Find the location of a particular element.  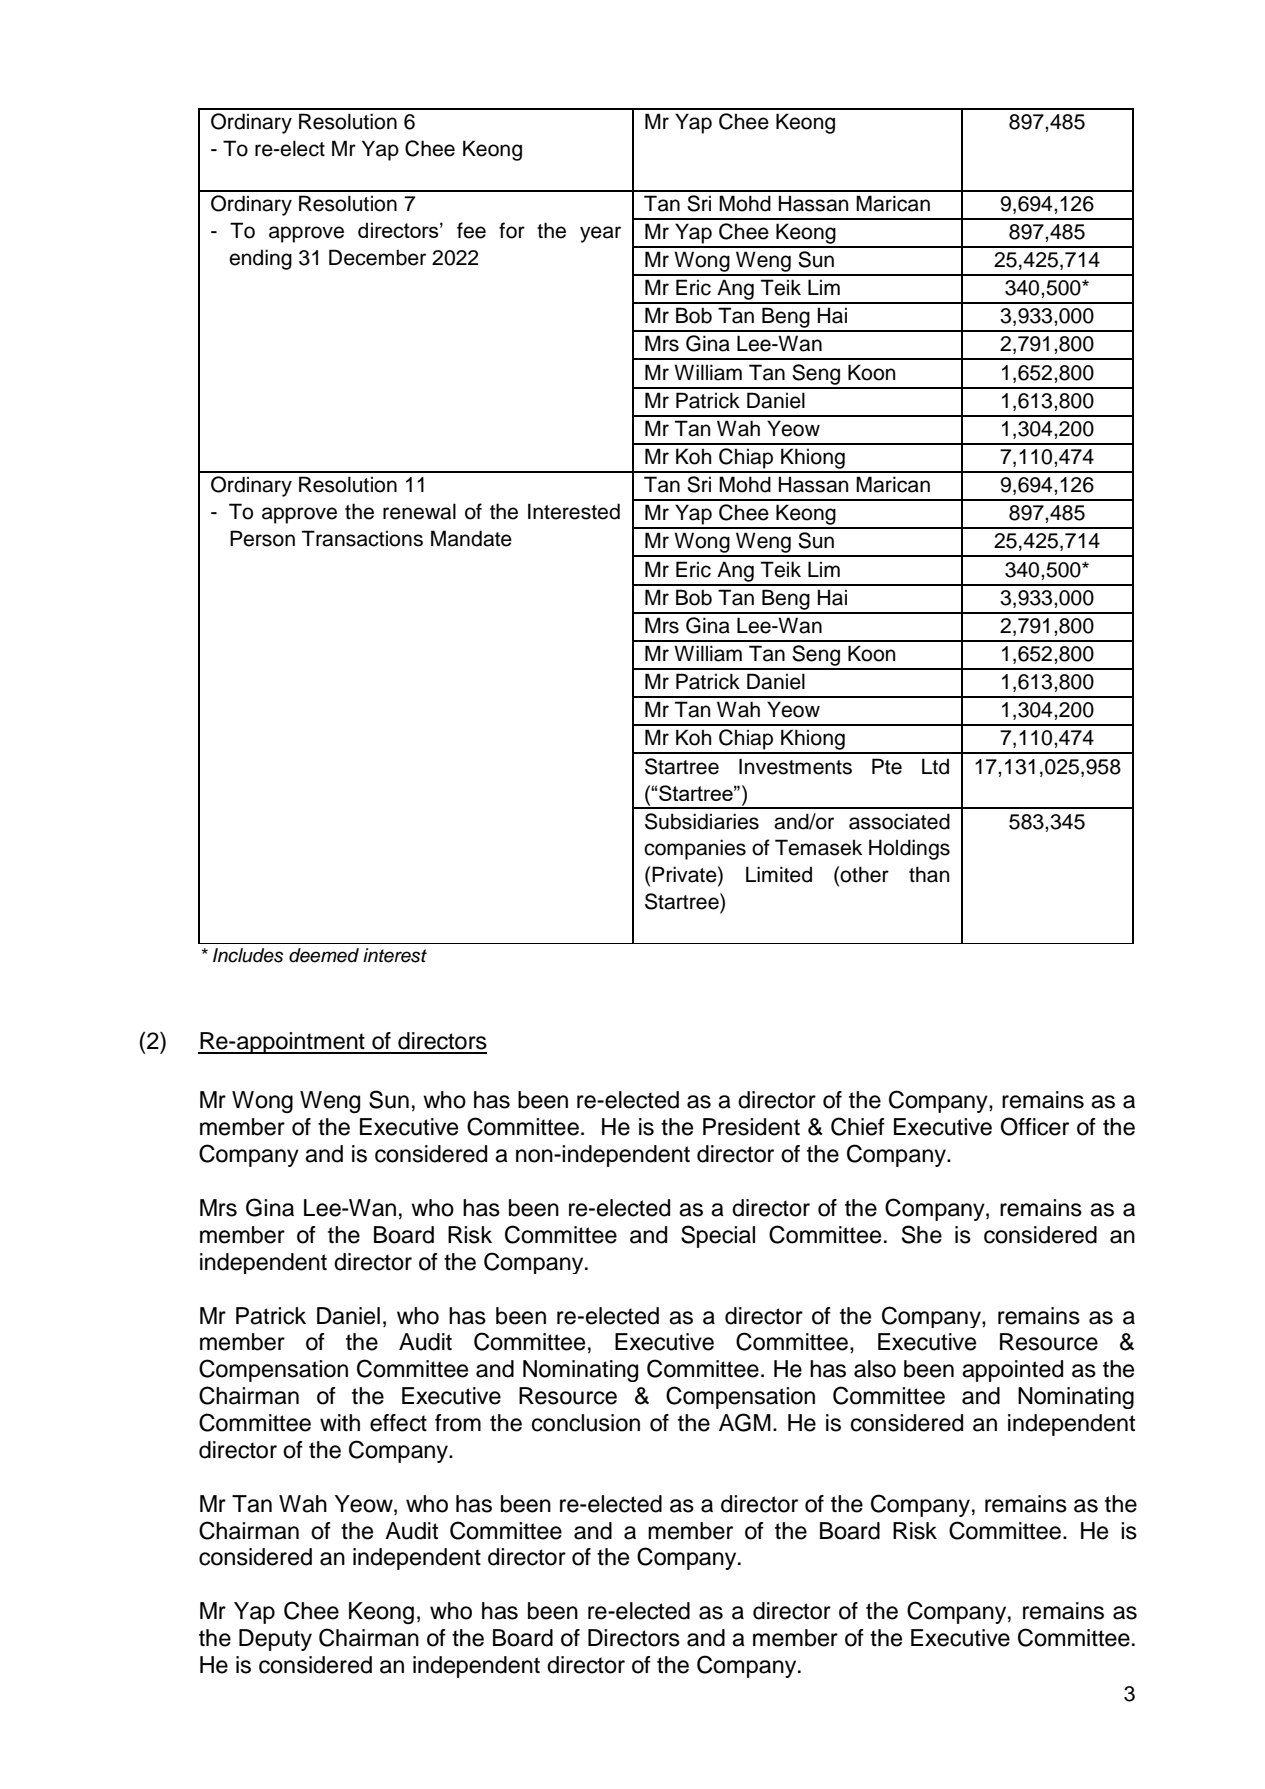

Transactions is located at coordinates (362, 538).
